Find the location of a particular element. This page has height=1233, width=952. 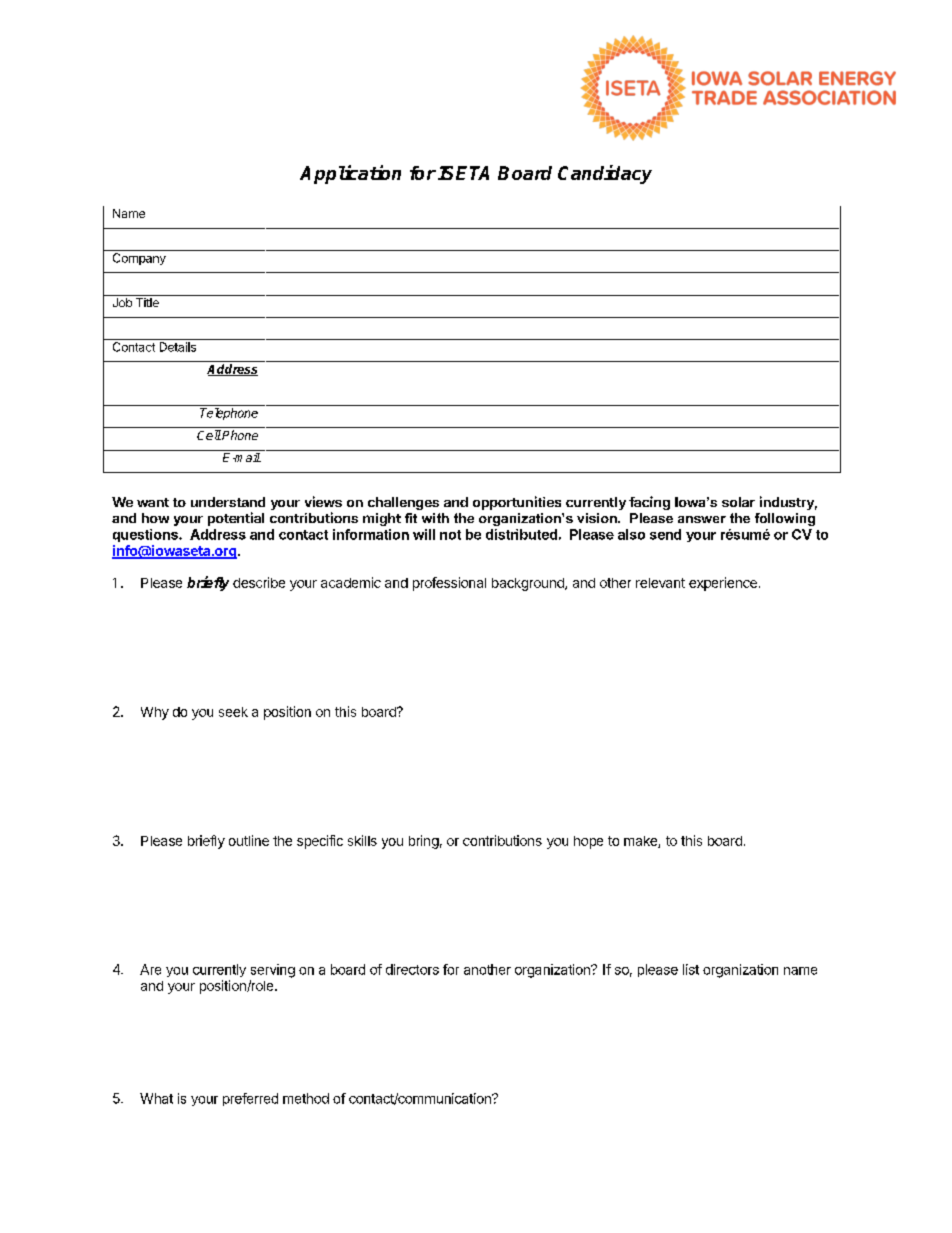

challenges is located at coordinates (403, 503).
